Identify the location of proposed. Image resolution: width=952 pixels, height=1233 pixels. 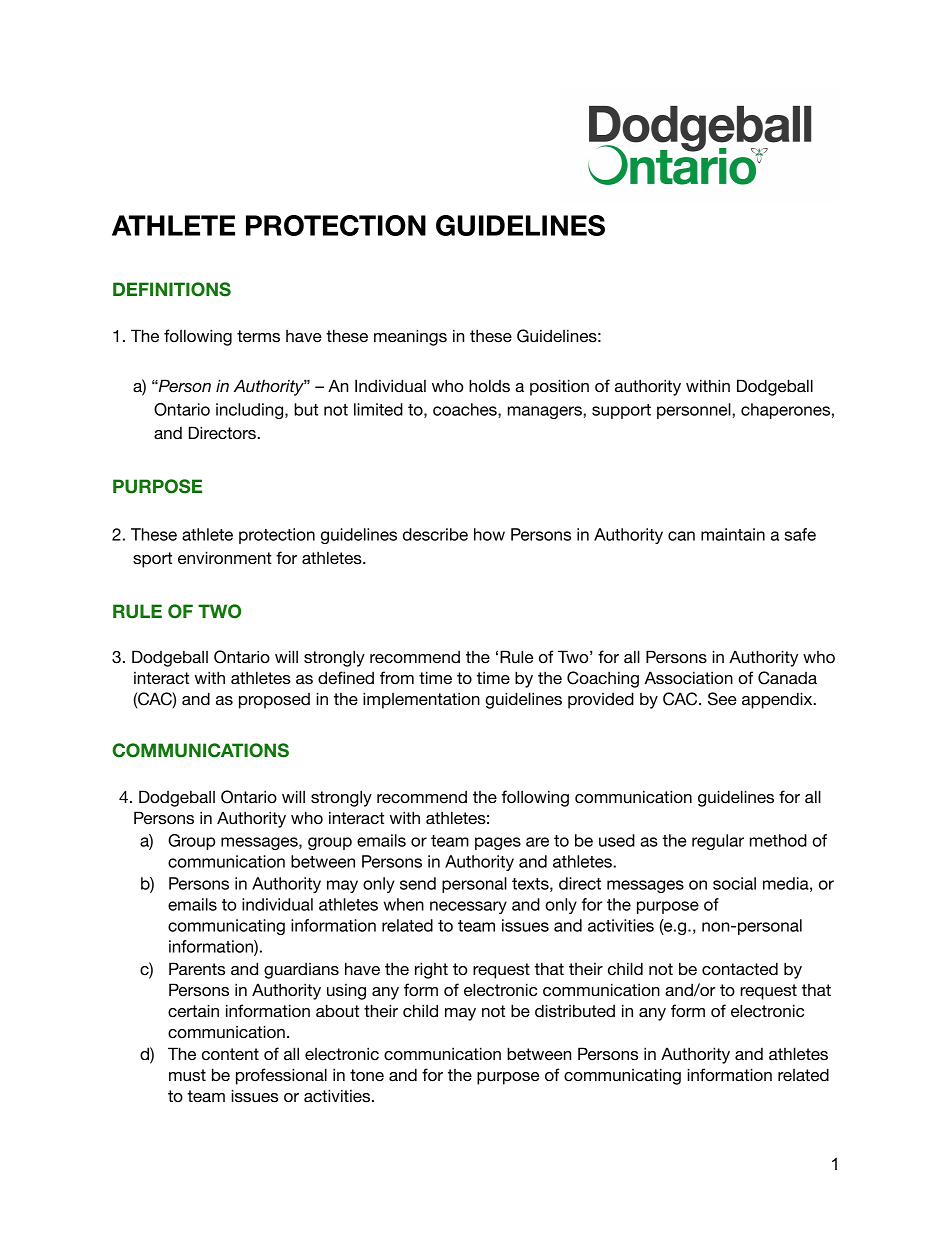
(274, 701).
